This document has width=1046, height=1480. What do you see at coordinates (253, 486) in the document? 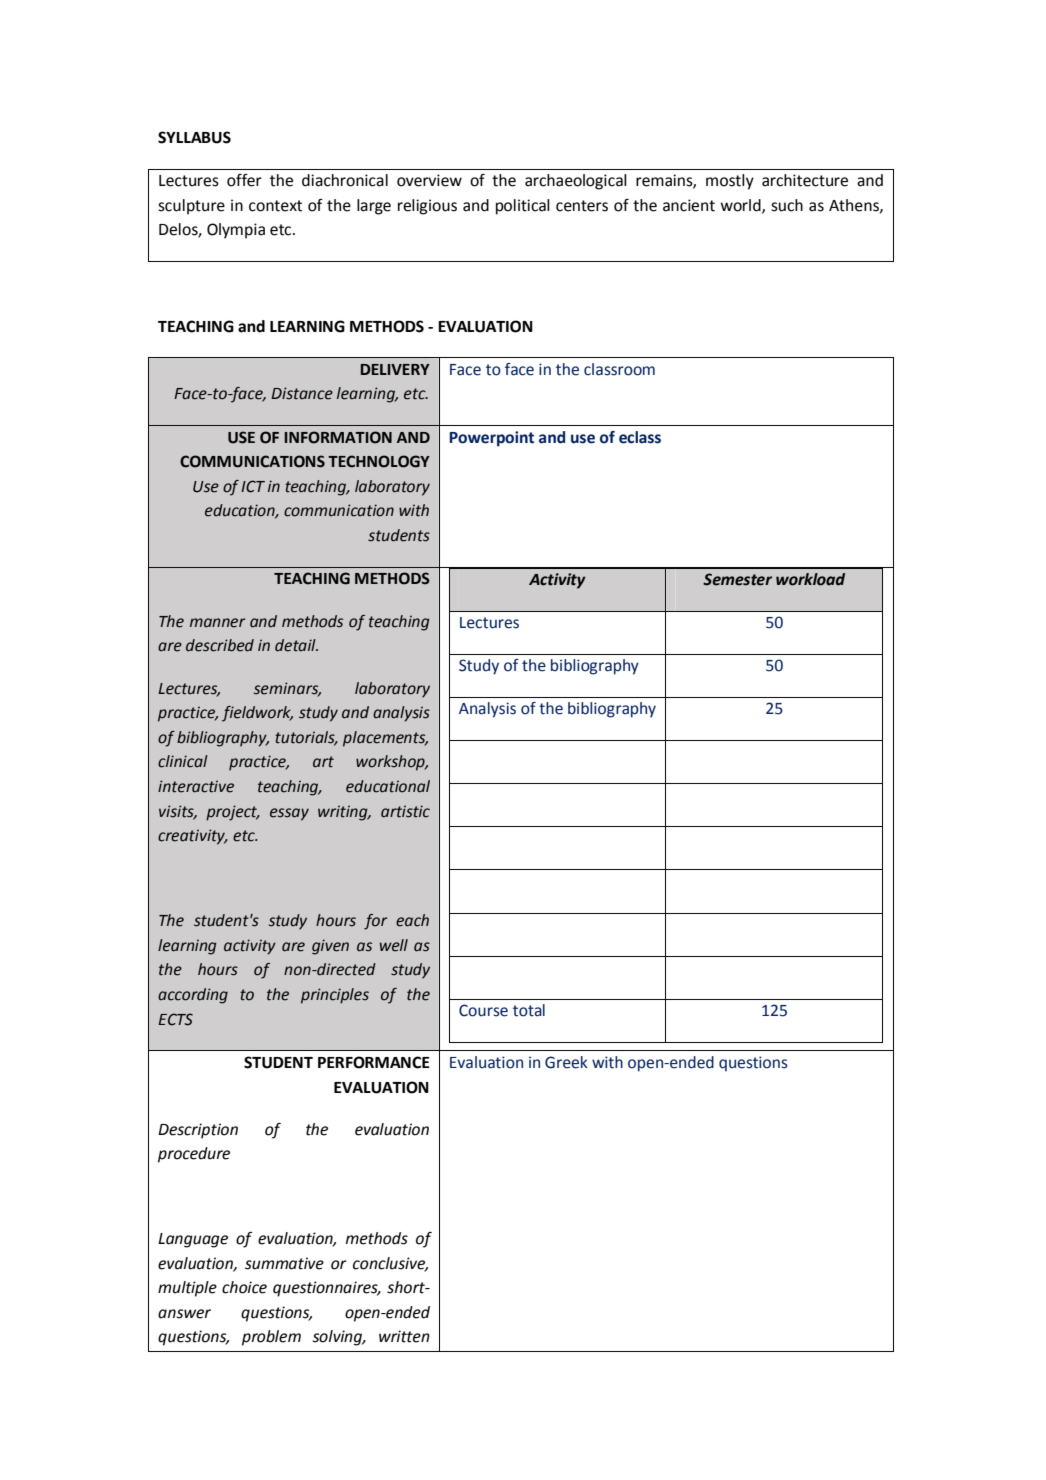
I see `ICT` at bounding box center [253, 486].
